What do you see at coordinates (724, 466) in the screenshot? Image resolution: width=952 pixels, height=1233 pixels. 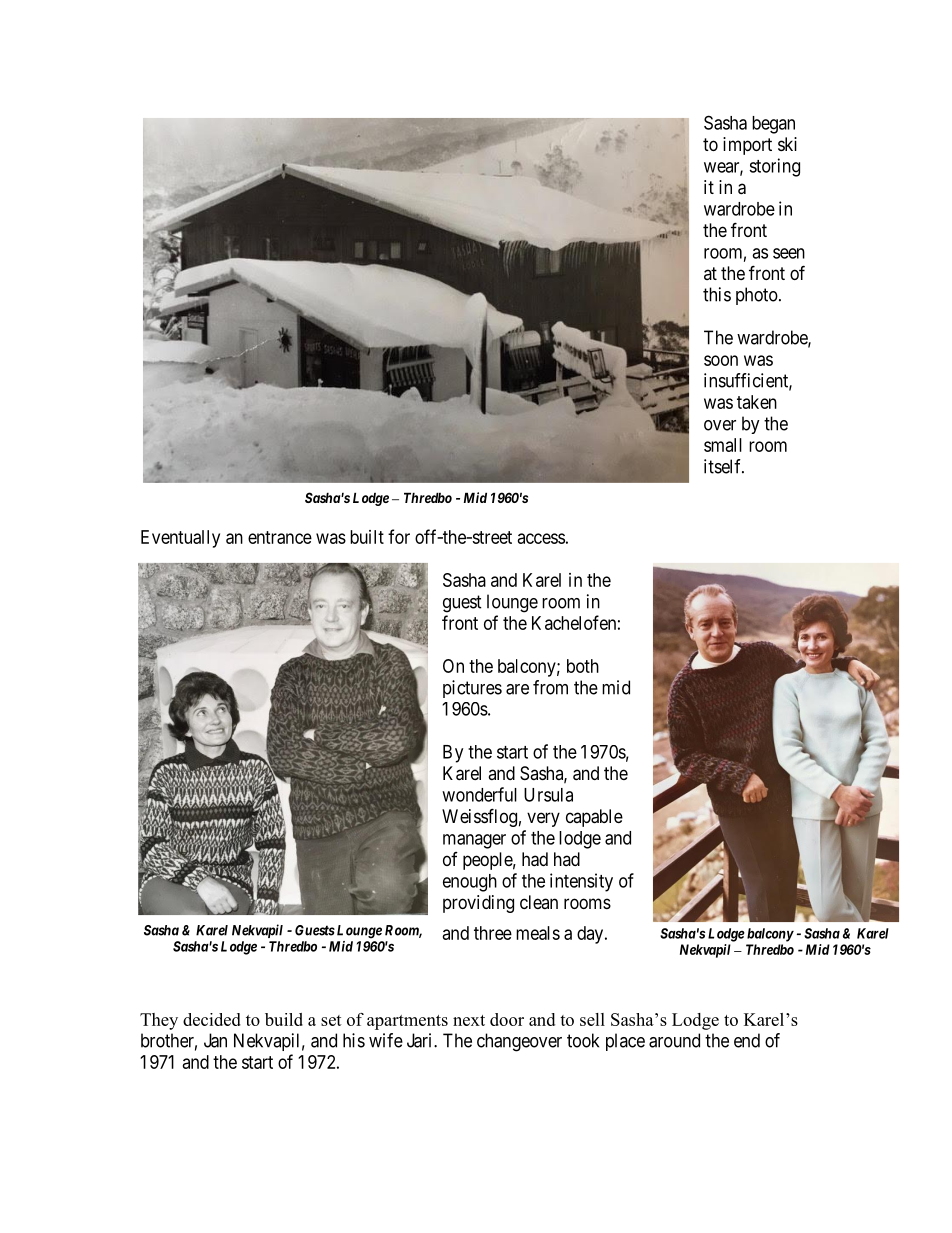 I see `itself` at bounding box center [724, 466].
